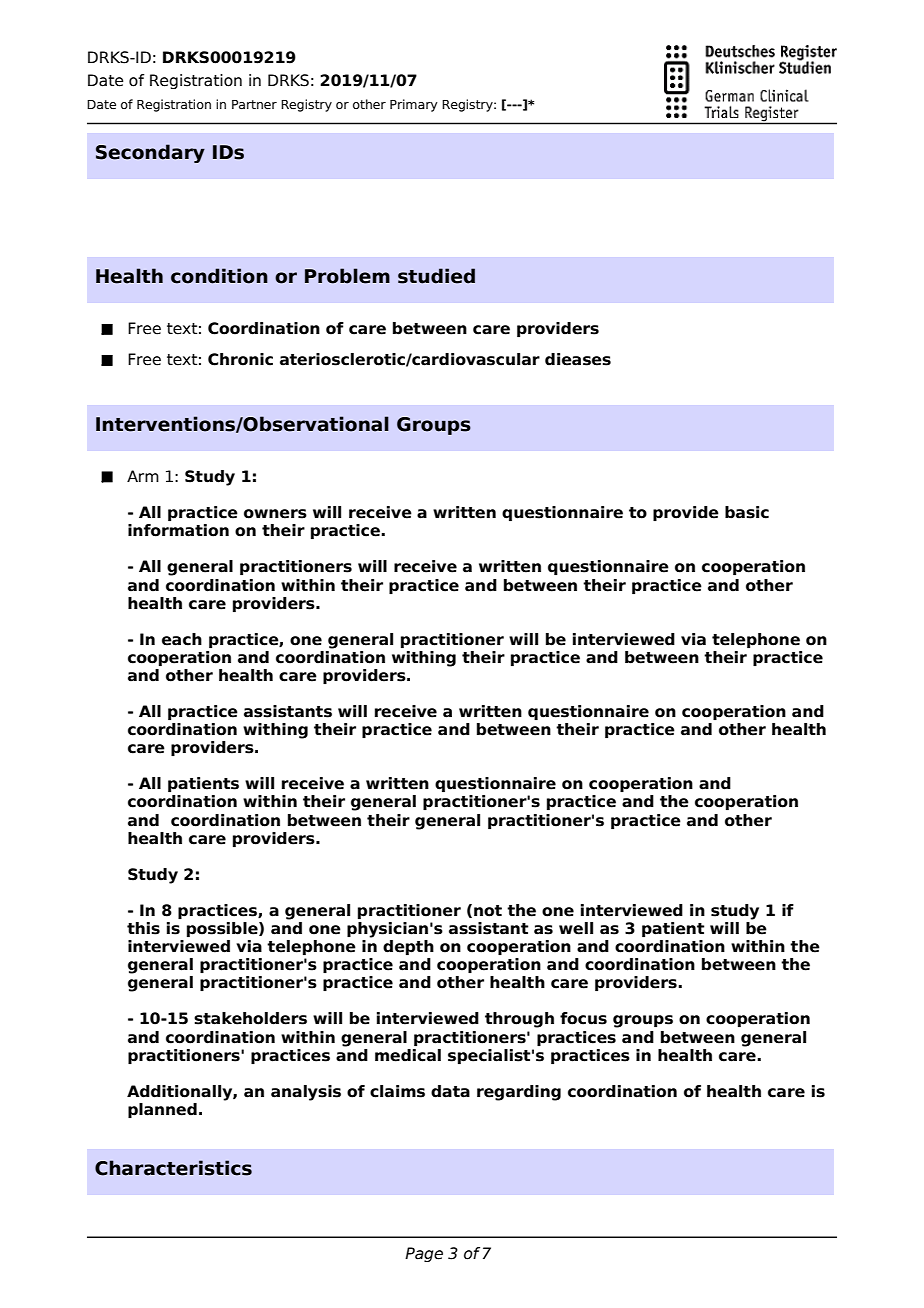 The width and height of the screenshot is (924, 1308). What do you see at coordinates (436, 276) in the screenshot?
I see `studied` at bounding box center [436, 276].
